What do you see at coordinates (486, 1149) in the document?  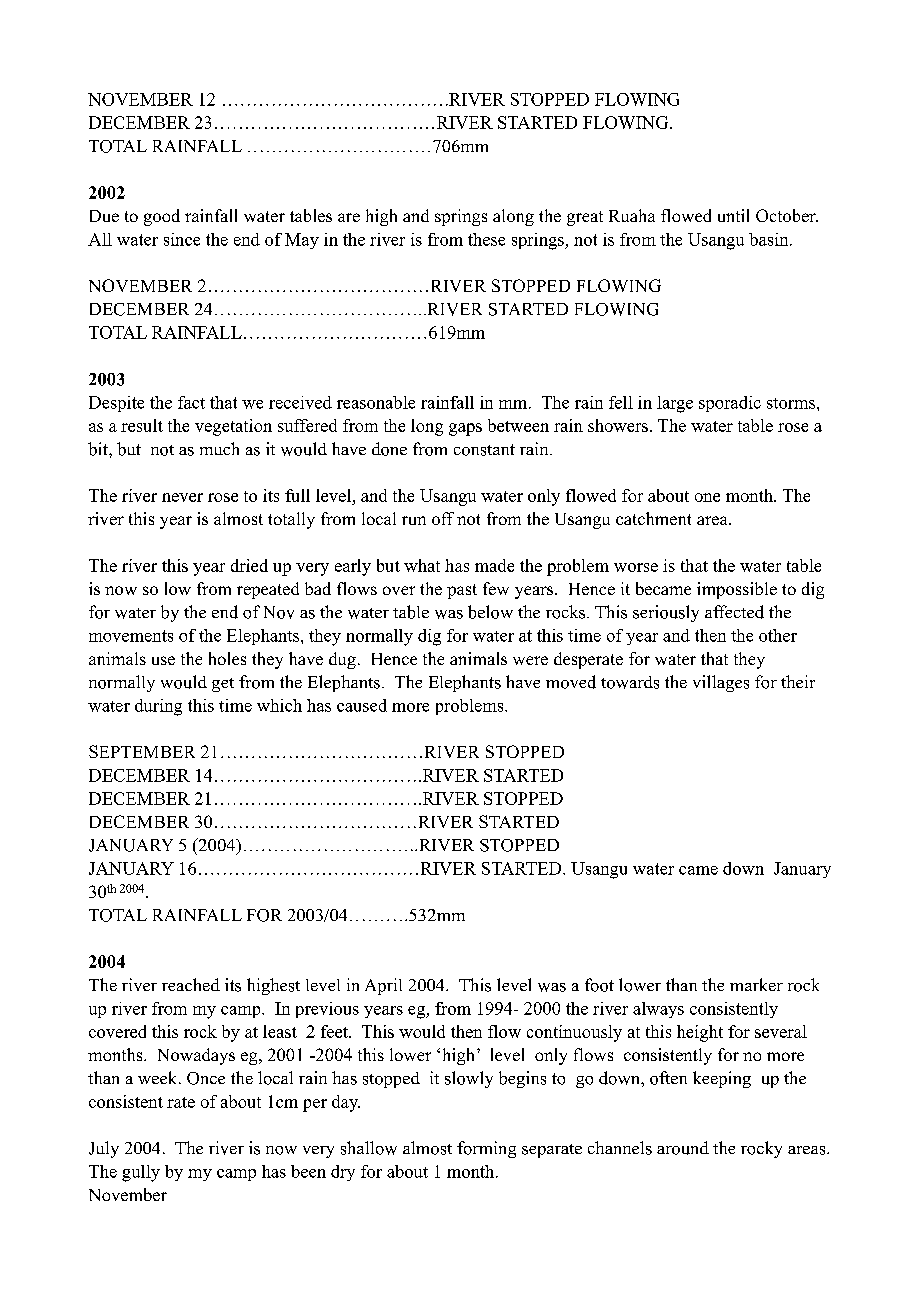 I see `forming` at bounding box center [486, 1149].
